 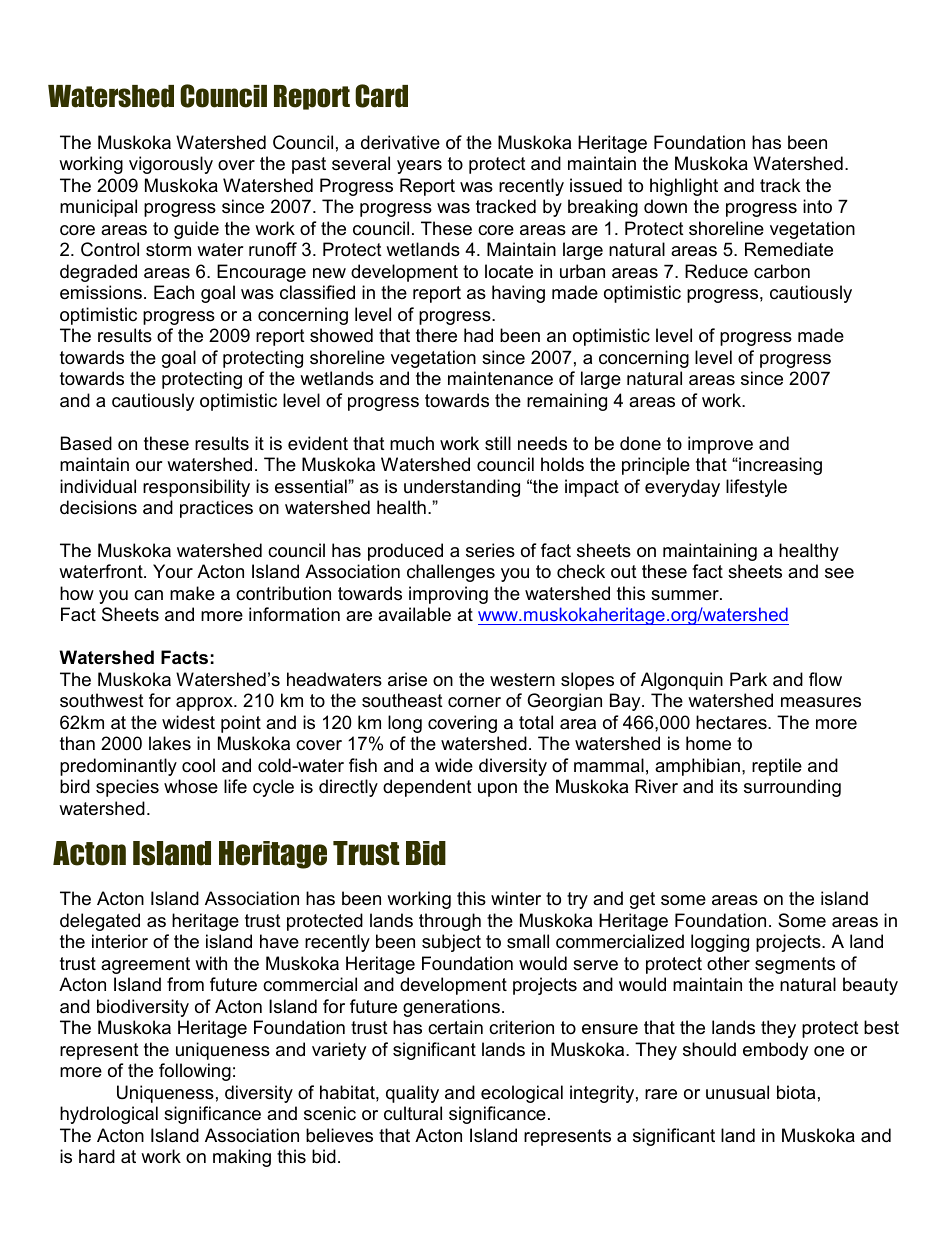 I want to click on Park, so click(x=748, y=679).
